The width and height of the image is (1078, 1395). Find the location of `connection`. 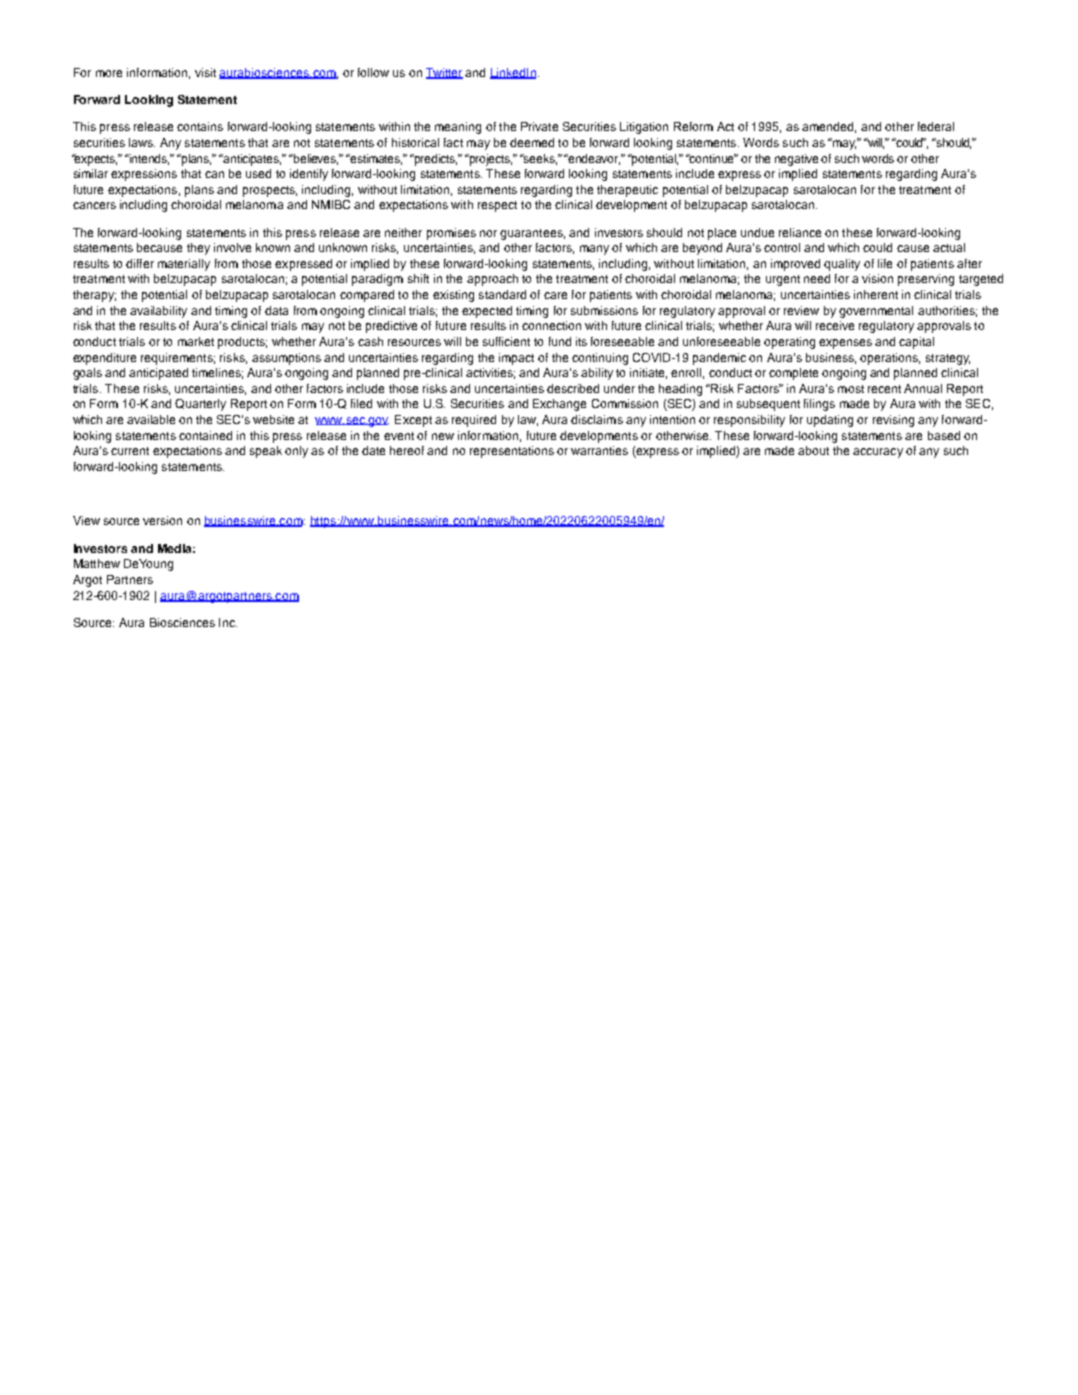

connection is located at coordinates (551, 325).
